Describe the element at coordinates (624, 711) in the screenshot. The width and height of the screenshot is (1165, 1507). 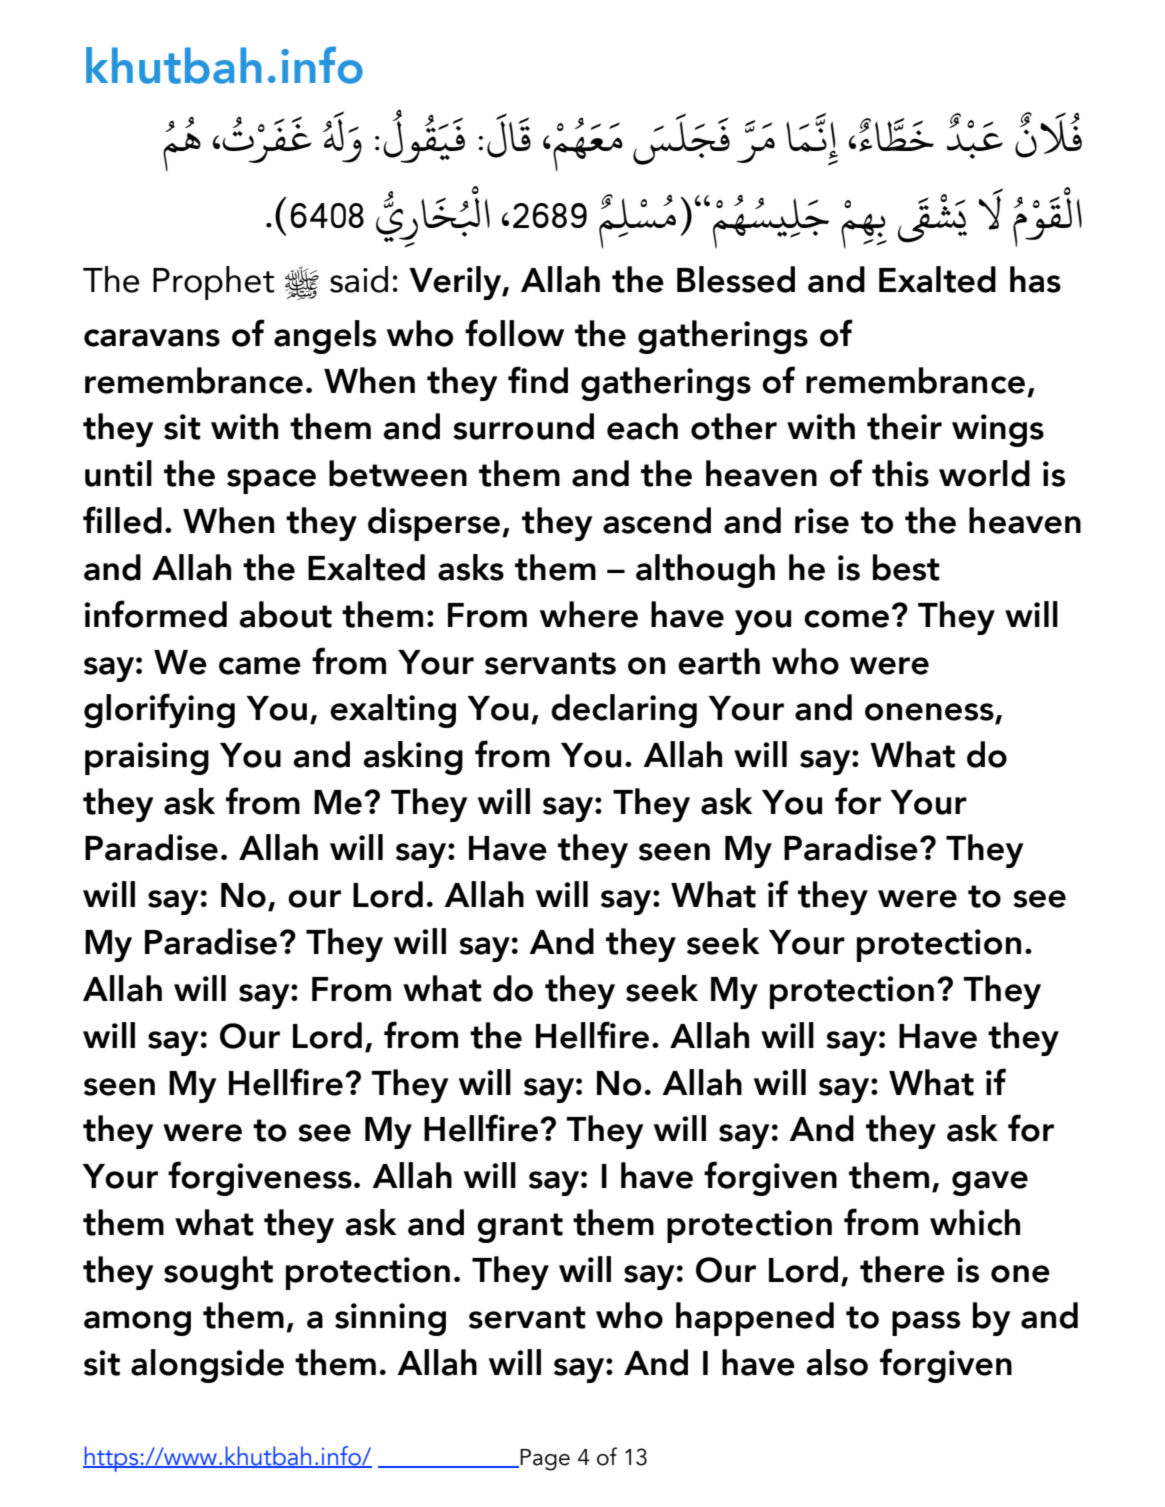
I see `declaring` at that location.
